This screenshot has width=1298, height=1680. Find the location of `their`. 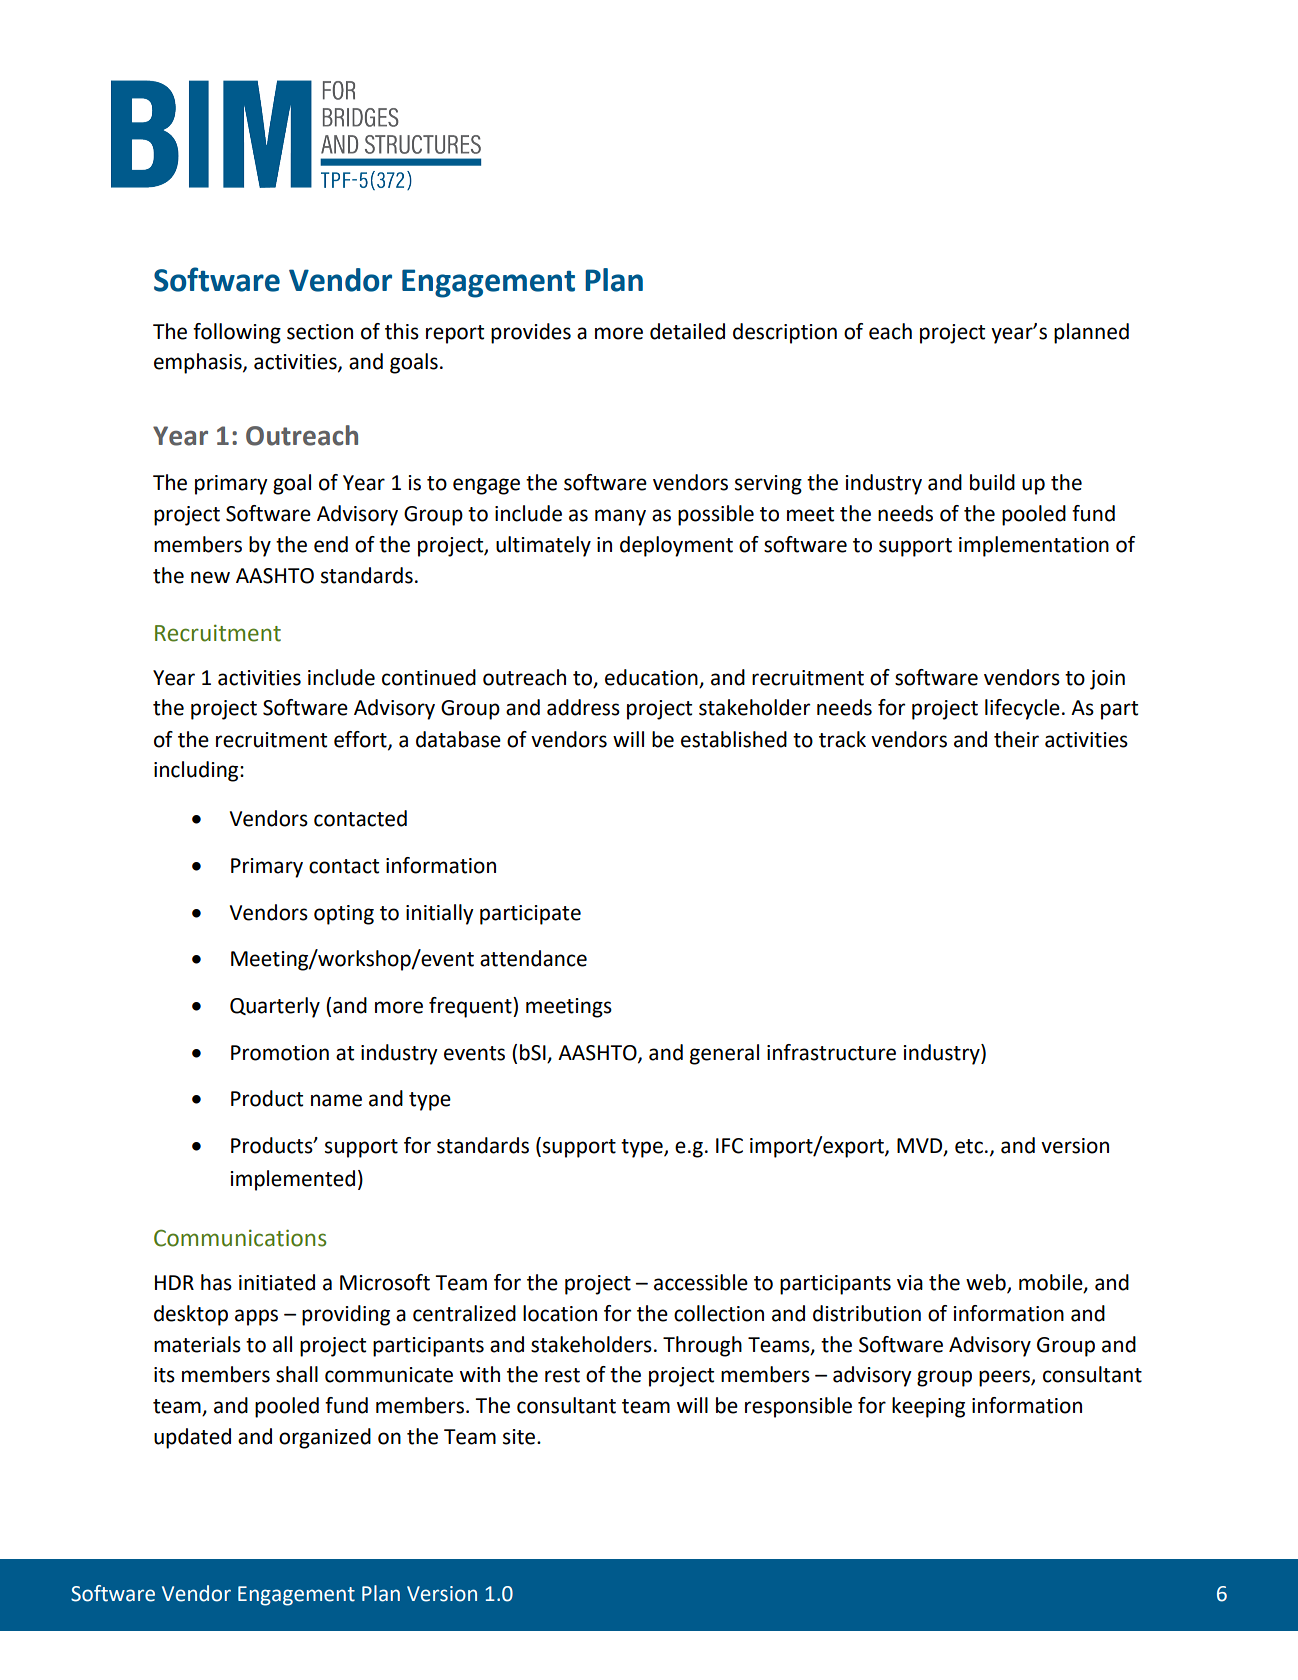

their is located at coordinates (1016, 739).
